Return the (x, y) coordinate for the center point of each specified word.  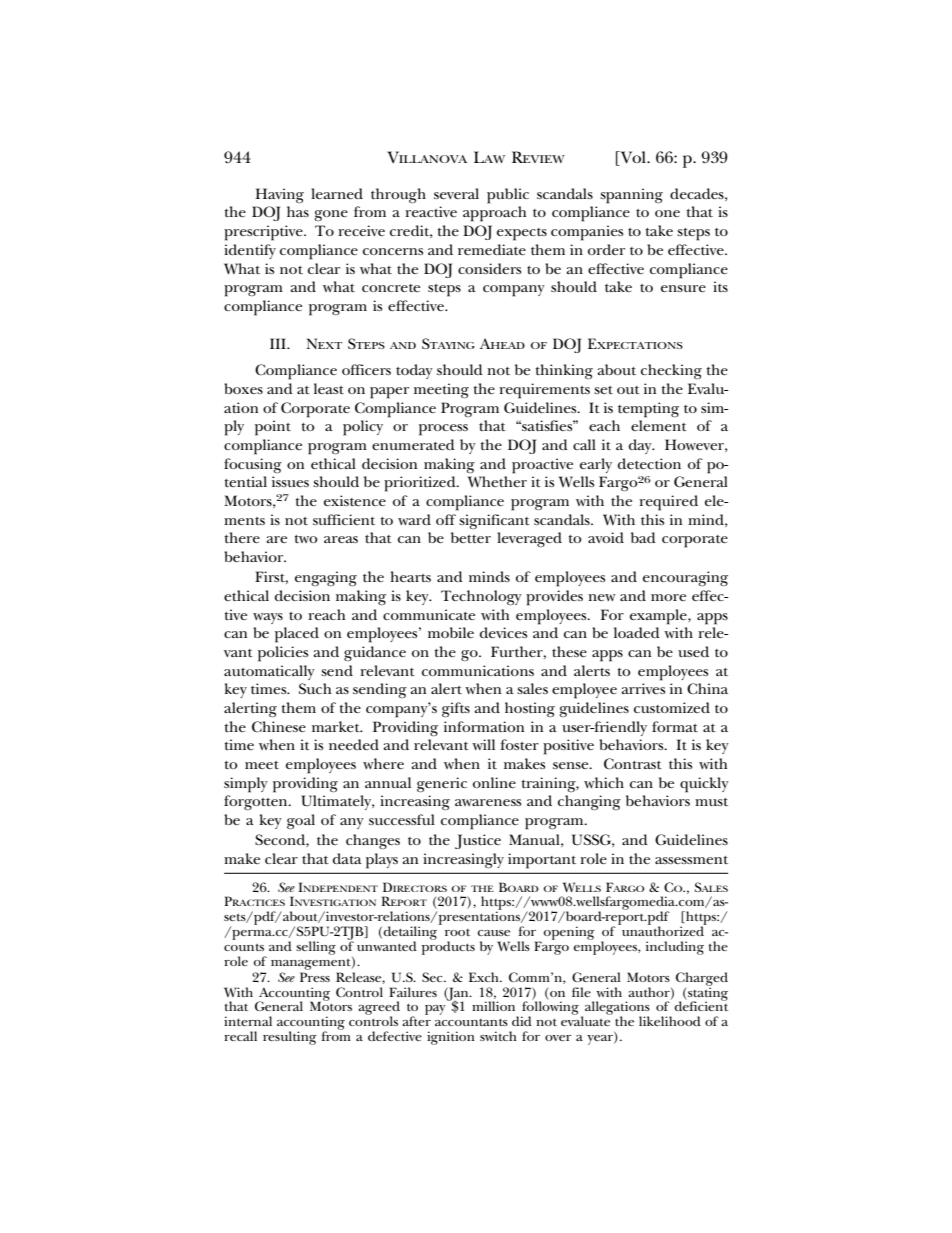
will (483, 744)
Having (279, 196)
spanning (631, 196)
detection (649, 463)
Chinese (279, 727)
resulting (290, 1038)
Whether (497, 481)
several (456, 193)
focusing (253, 465)
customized (672, 707)
